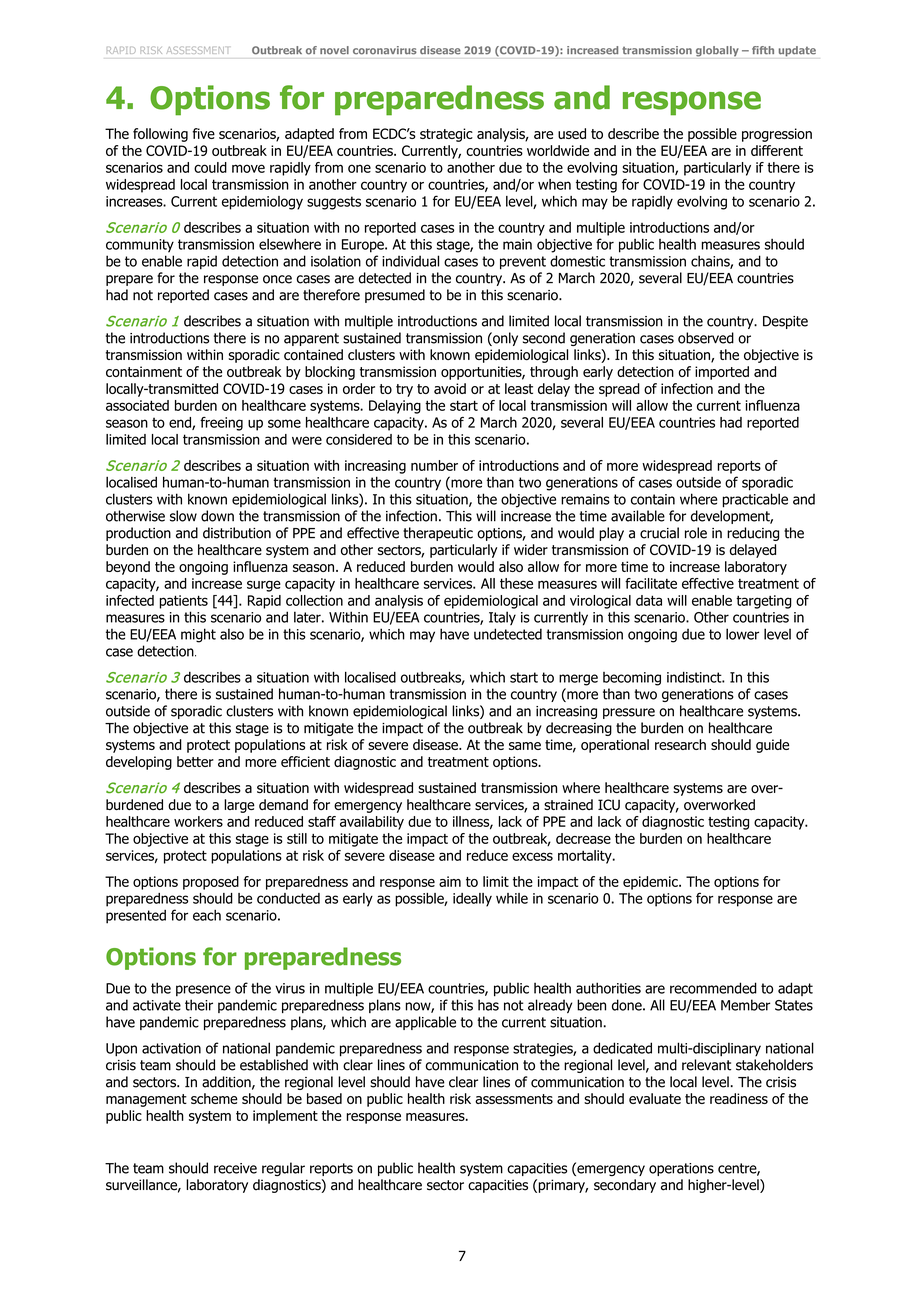  What do you see at coordinates (450, 388) in the page?
I see `avoid` at bounding box center [450, 388].
